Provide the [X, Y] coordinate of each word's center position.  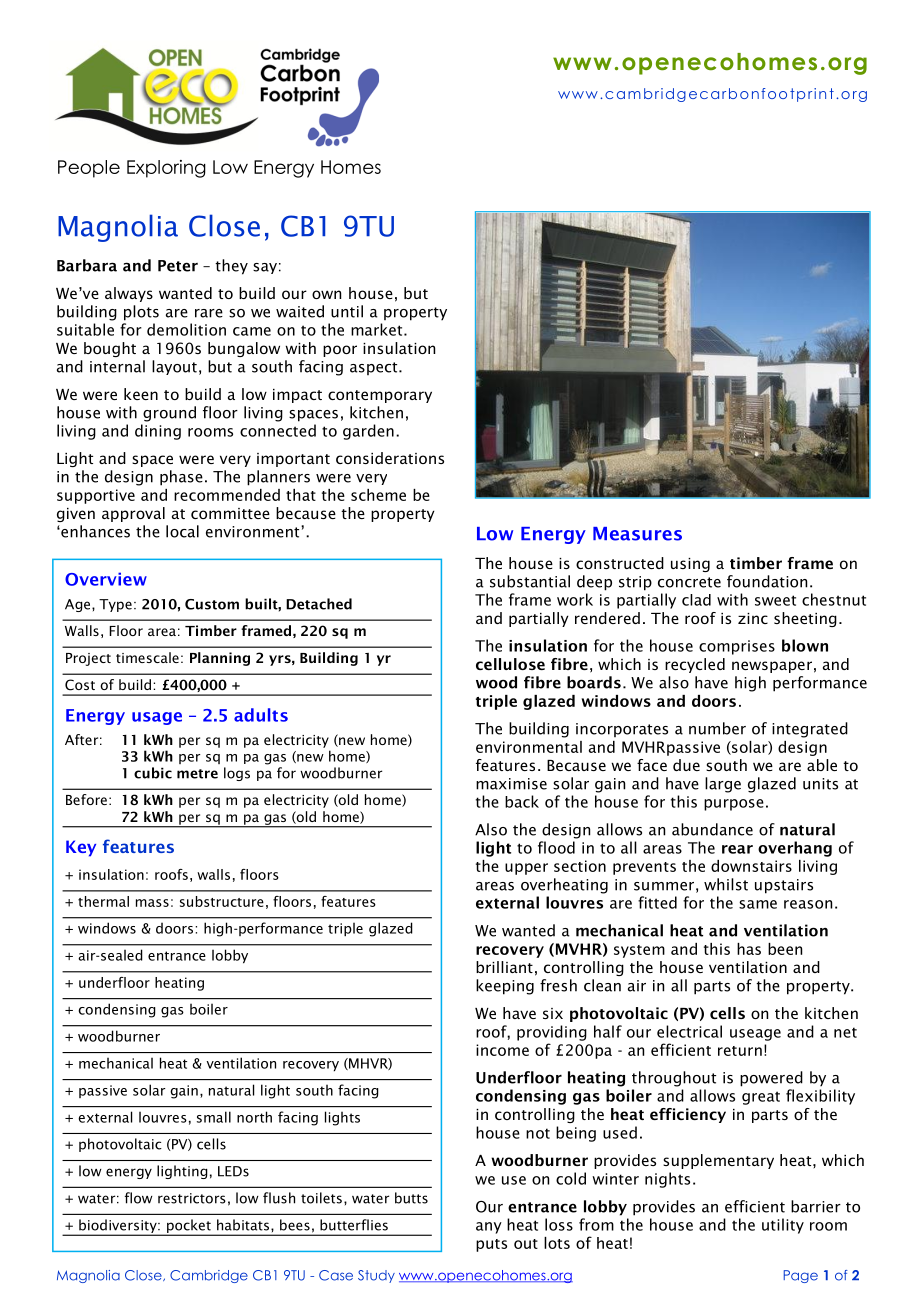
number [717, 728]
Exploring [166, 169]
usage [157, 718]
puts [491, 1245]
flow [139, 1198]
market [378, 329]
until [347, 311]
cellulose [510, 664]
